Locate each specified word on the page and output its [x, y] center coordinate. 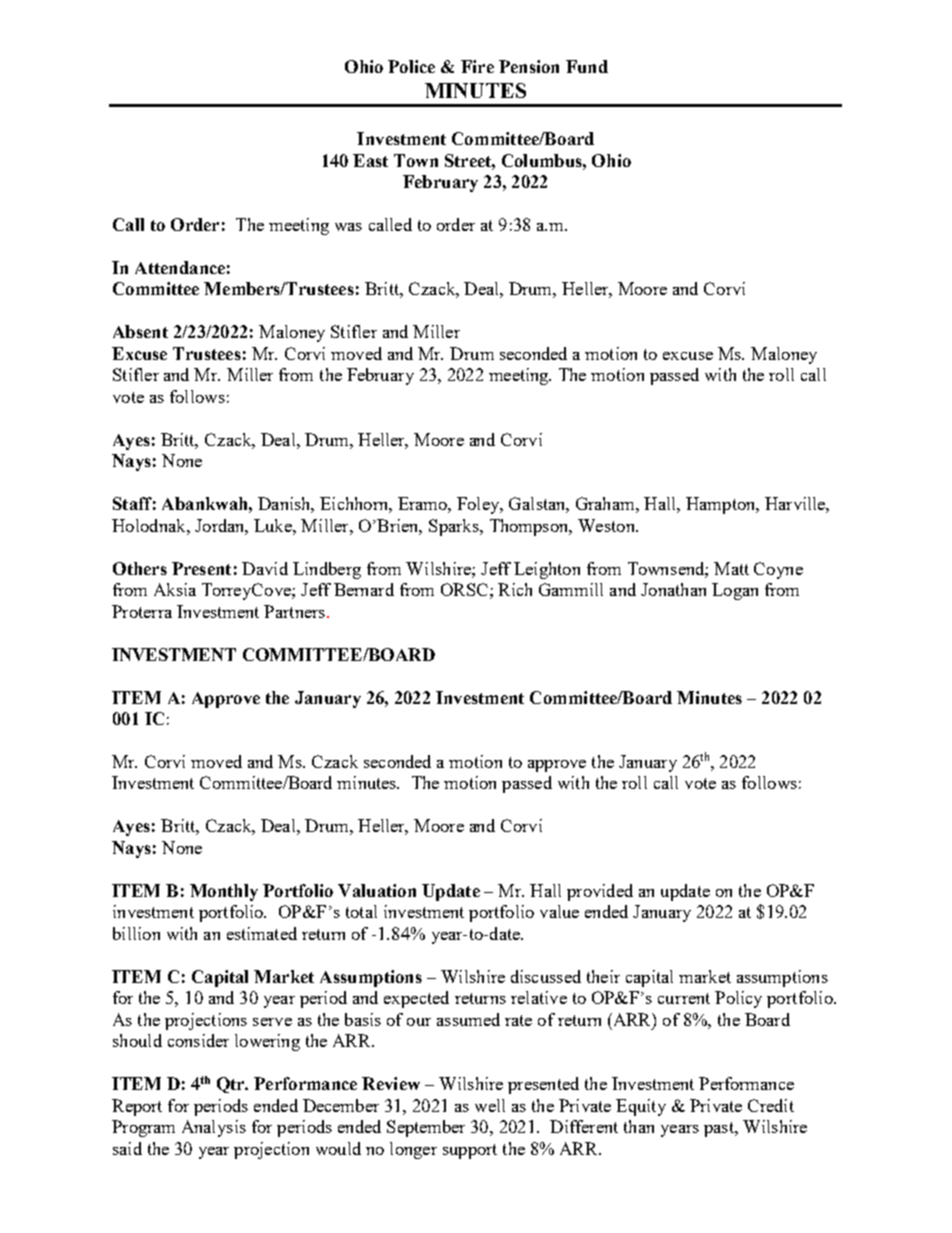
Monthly [224, 892]
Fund [587, 66]
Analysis [214, 1128]
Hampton [722, 505]
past [720, 1129]
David [265, 568]
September [426, 1128]
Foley [479, 505]
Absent [140, 331]
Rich [515, 589]
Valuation [377, 890]
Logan [735, 591]
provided [600, 892]
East [370, 160]
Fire [477, 66]
